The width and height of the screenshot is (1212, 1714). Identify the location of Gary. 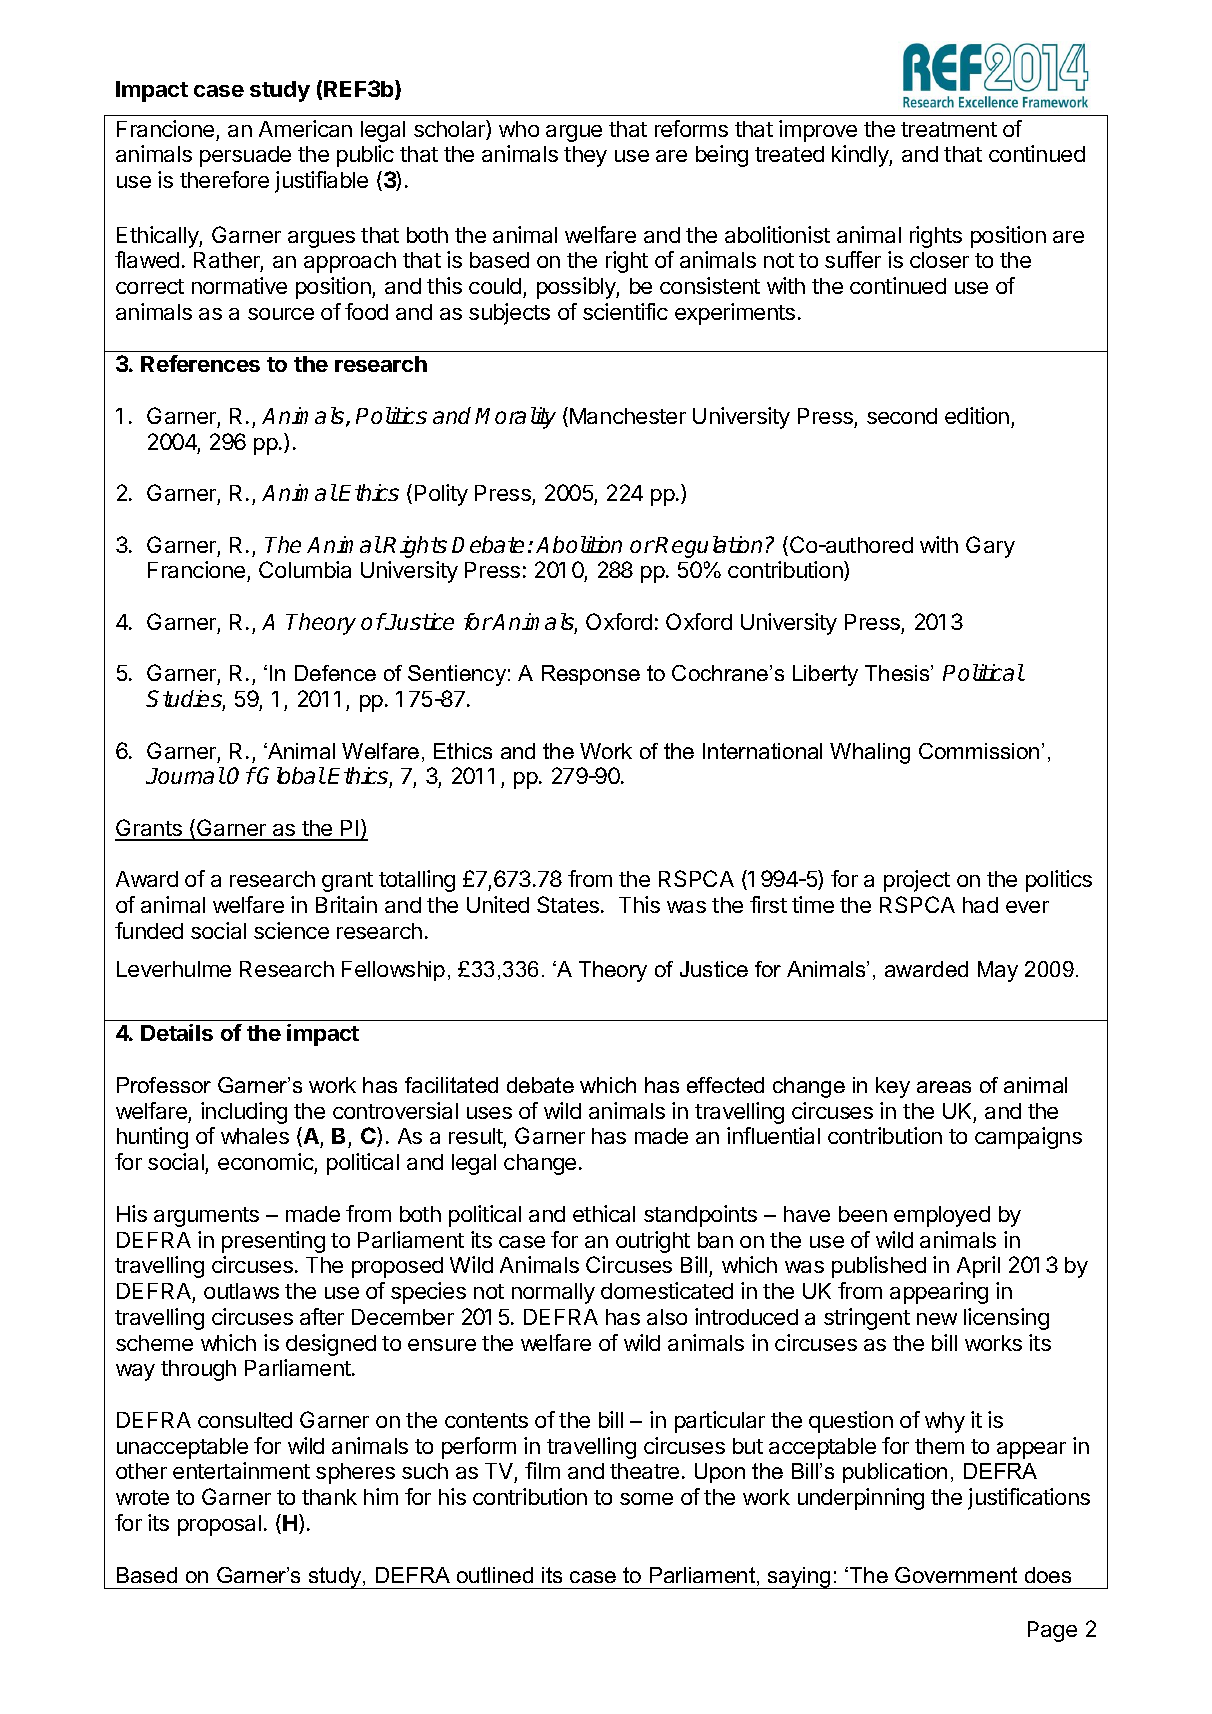
(990, 547).
